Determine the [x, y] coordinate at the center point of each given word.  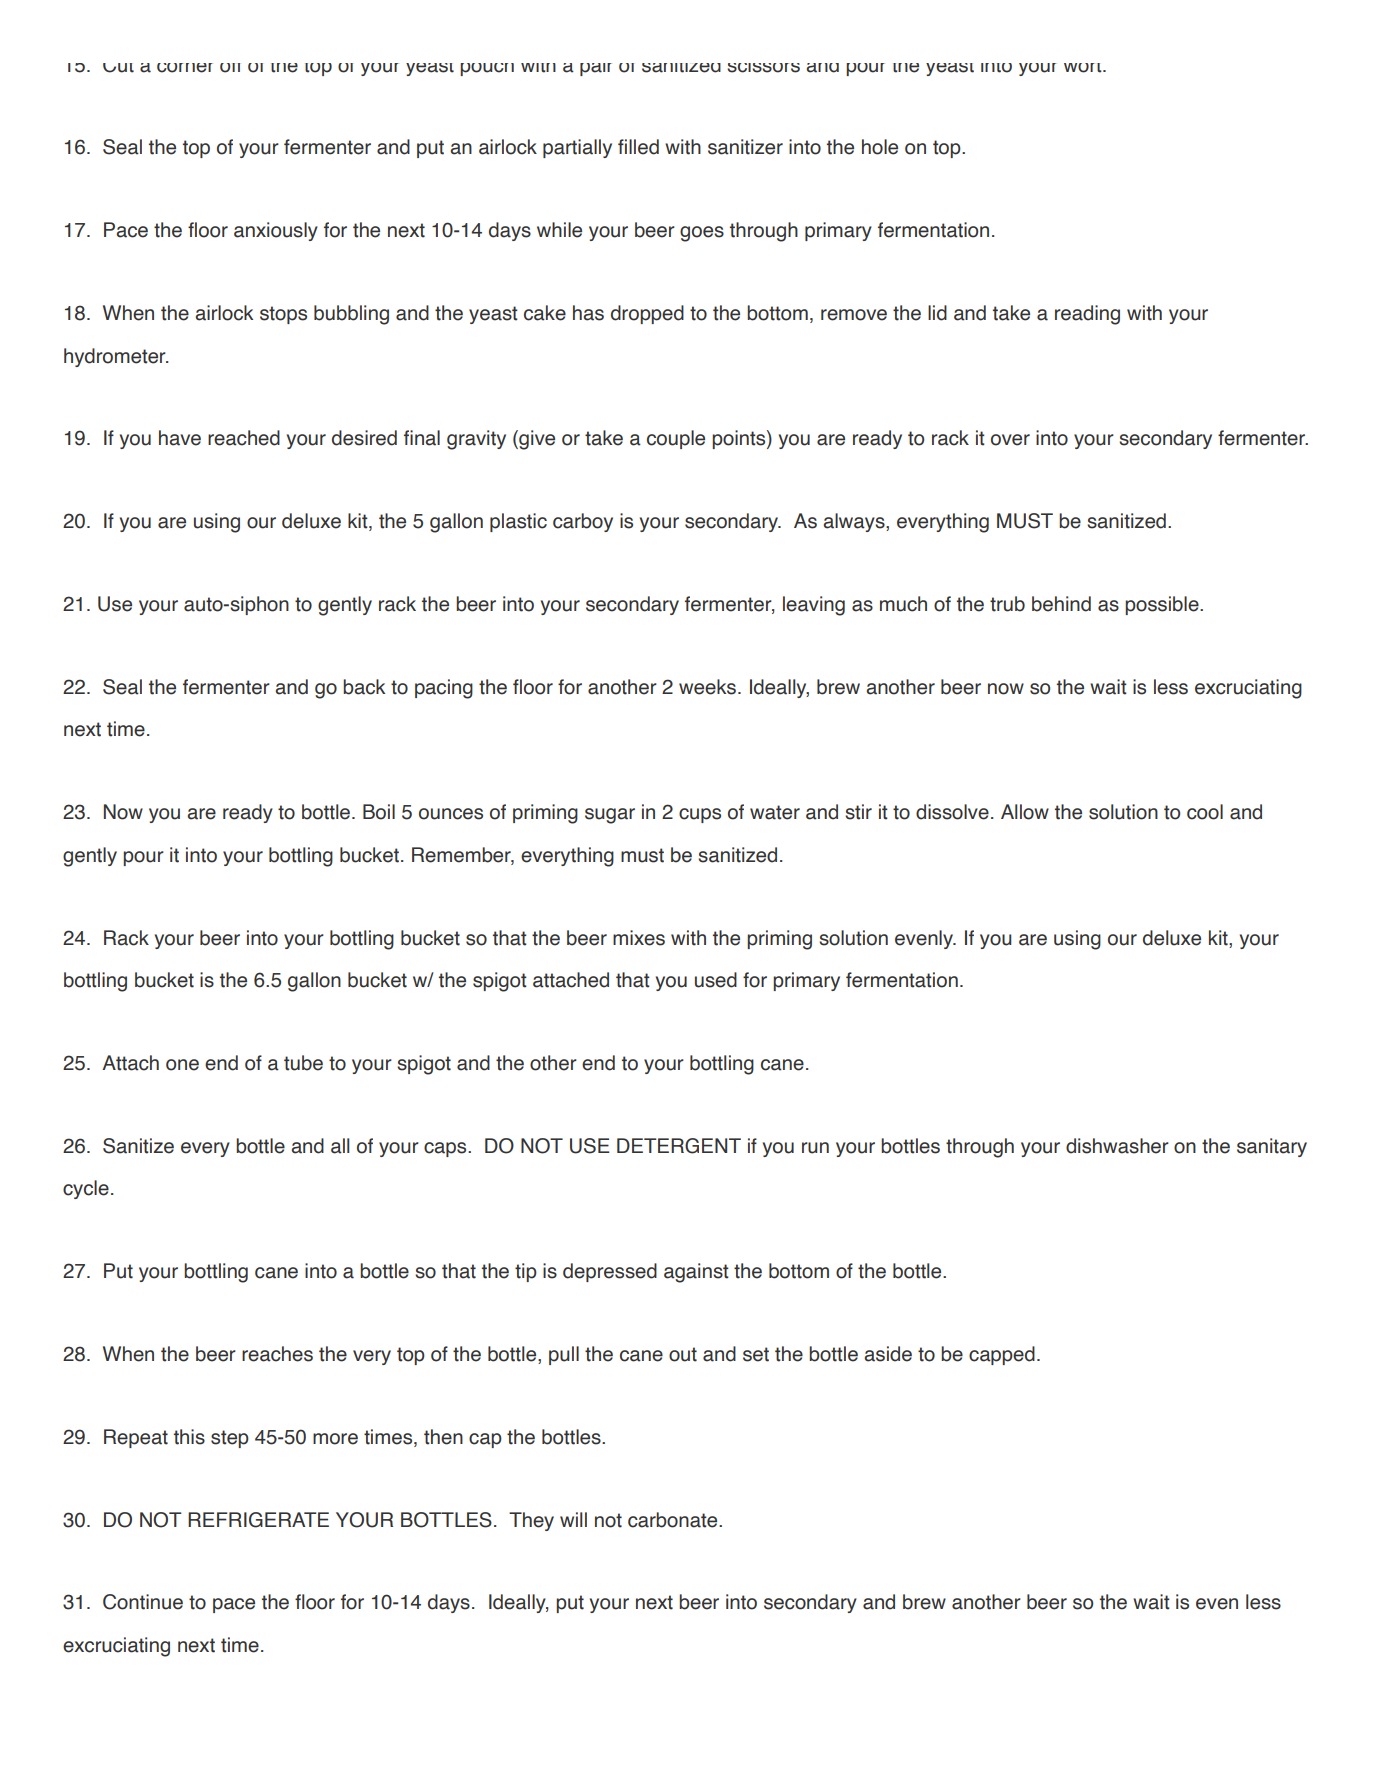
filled [638, 147]
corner [185, 68]
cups [700, 815]
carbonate [674, 1520]
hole [880, 147]
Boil [379, 812]
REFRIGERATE [258, 1520]
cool [1205, 812]
